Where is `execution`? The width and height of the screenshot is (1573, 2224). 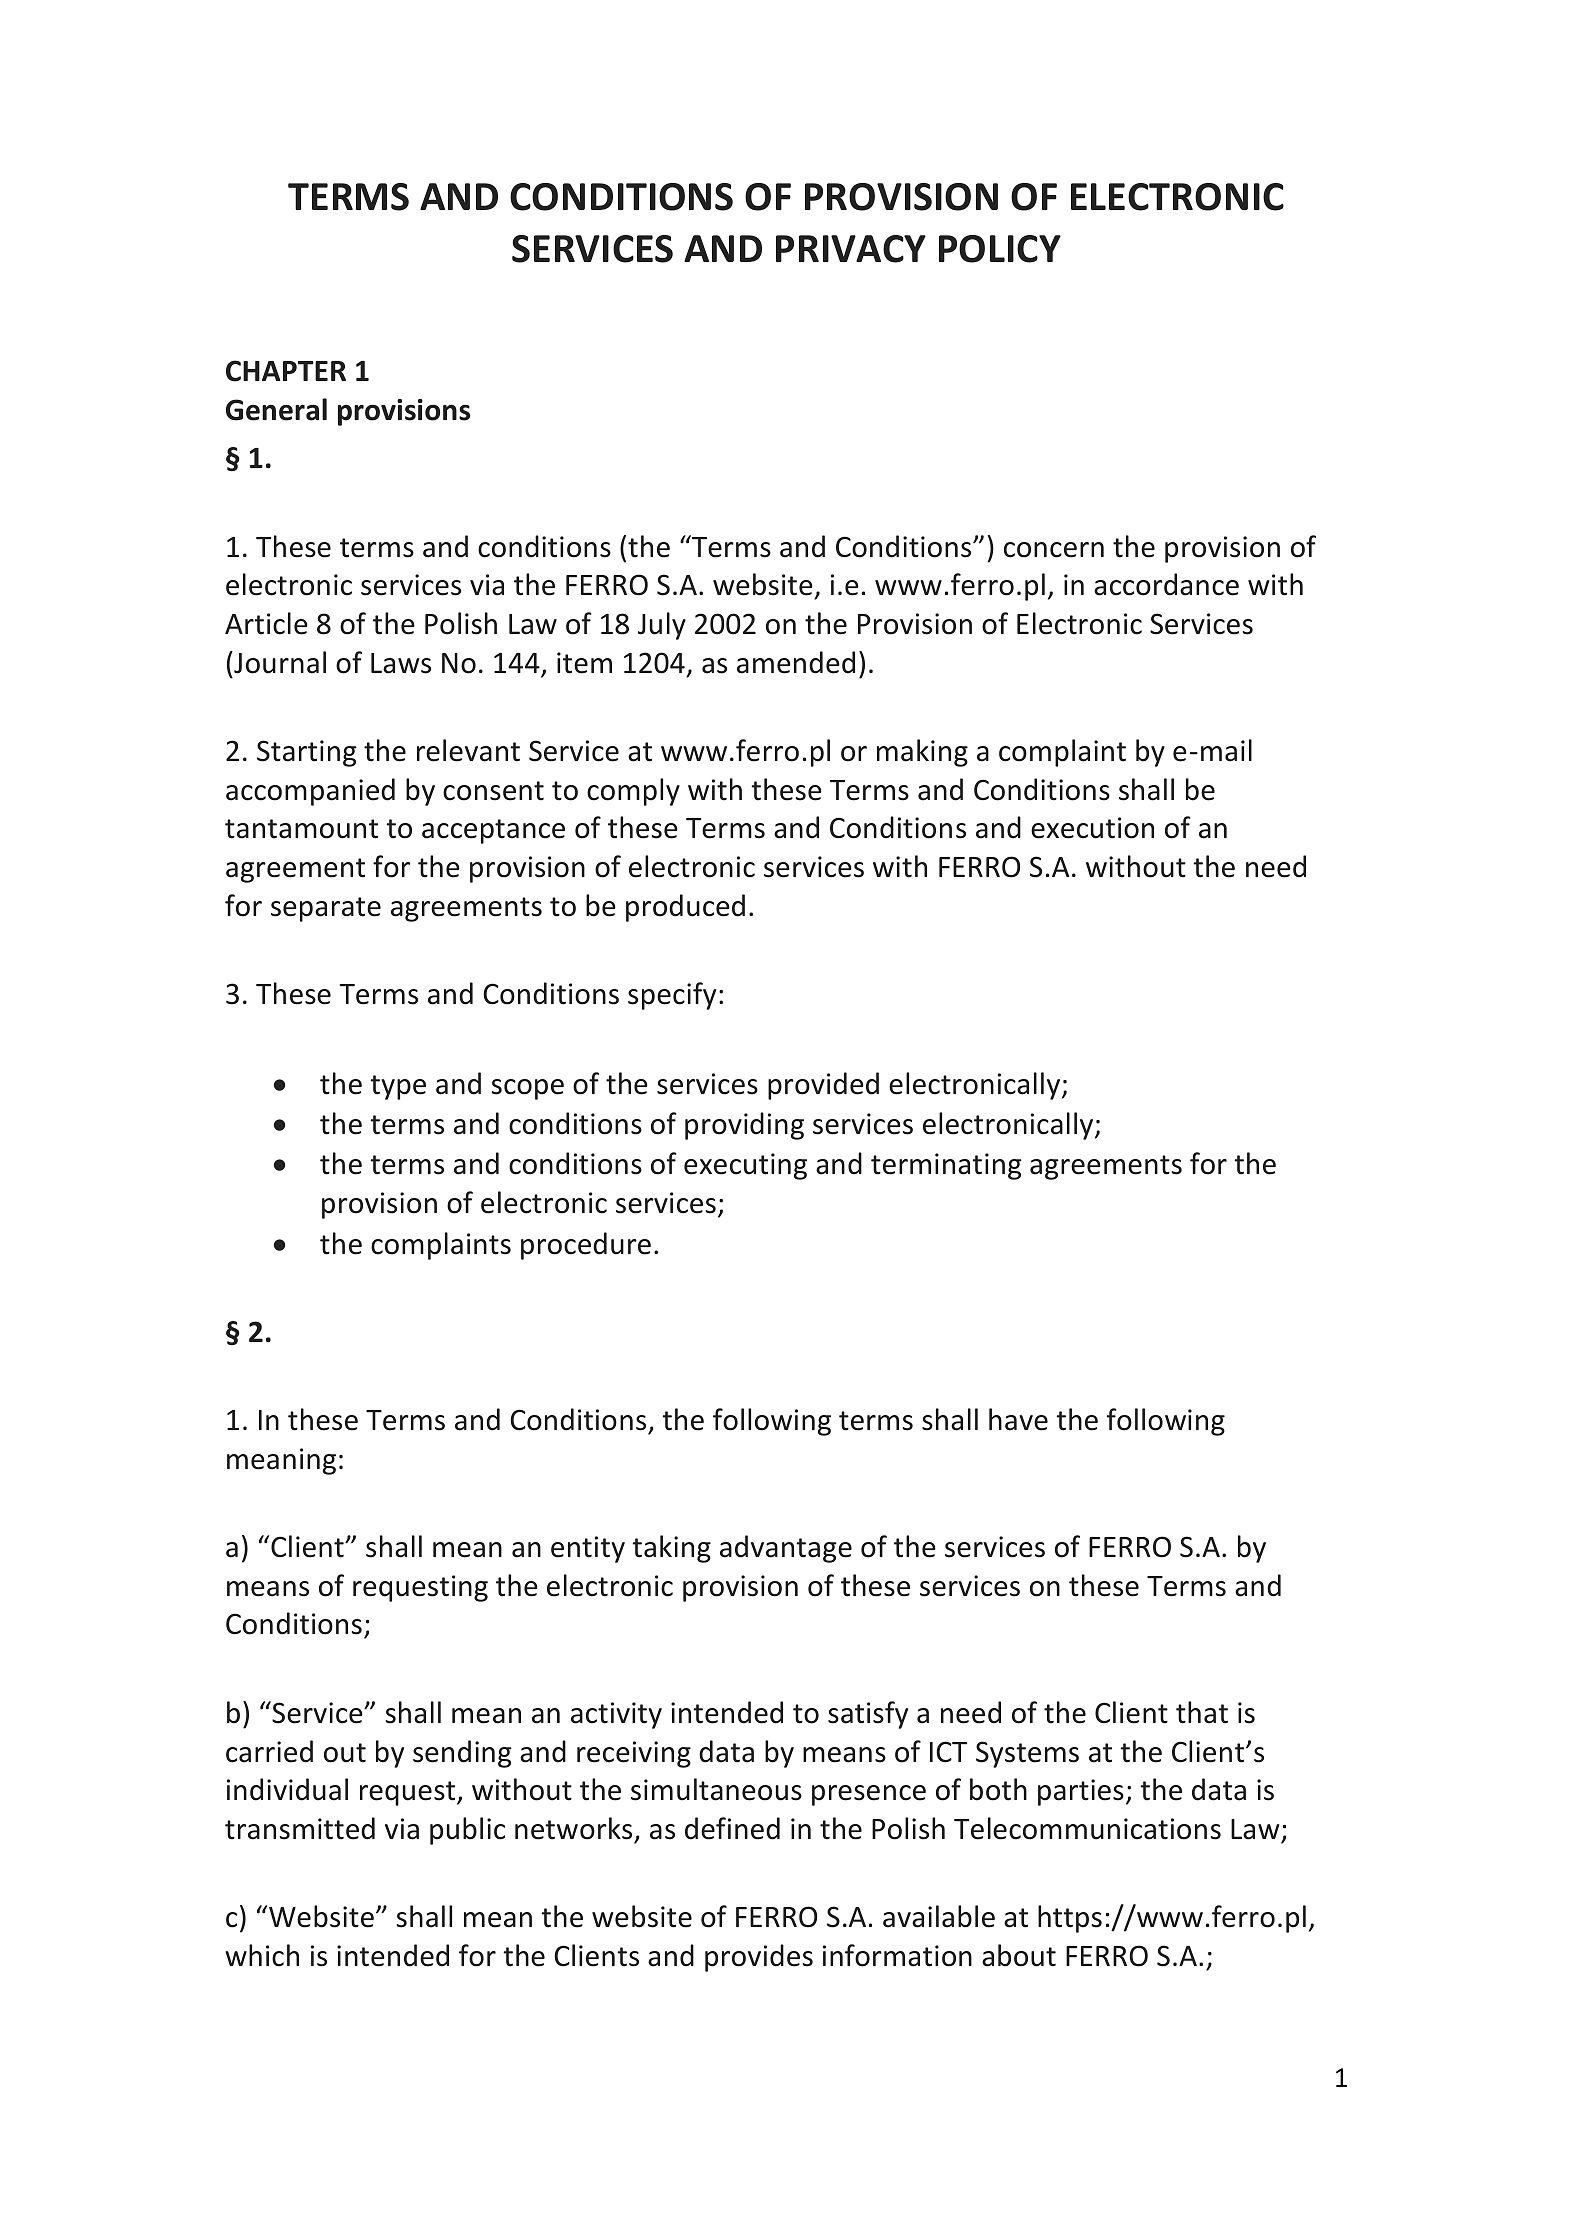
execution is located at coordinates (1092, 828).
